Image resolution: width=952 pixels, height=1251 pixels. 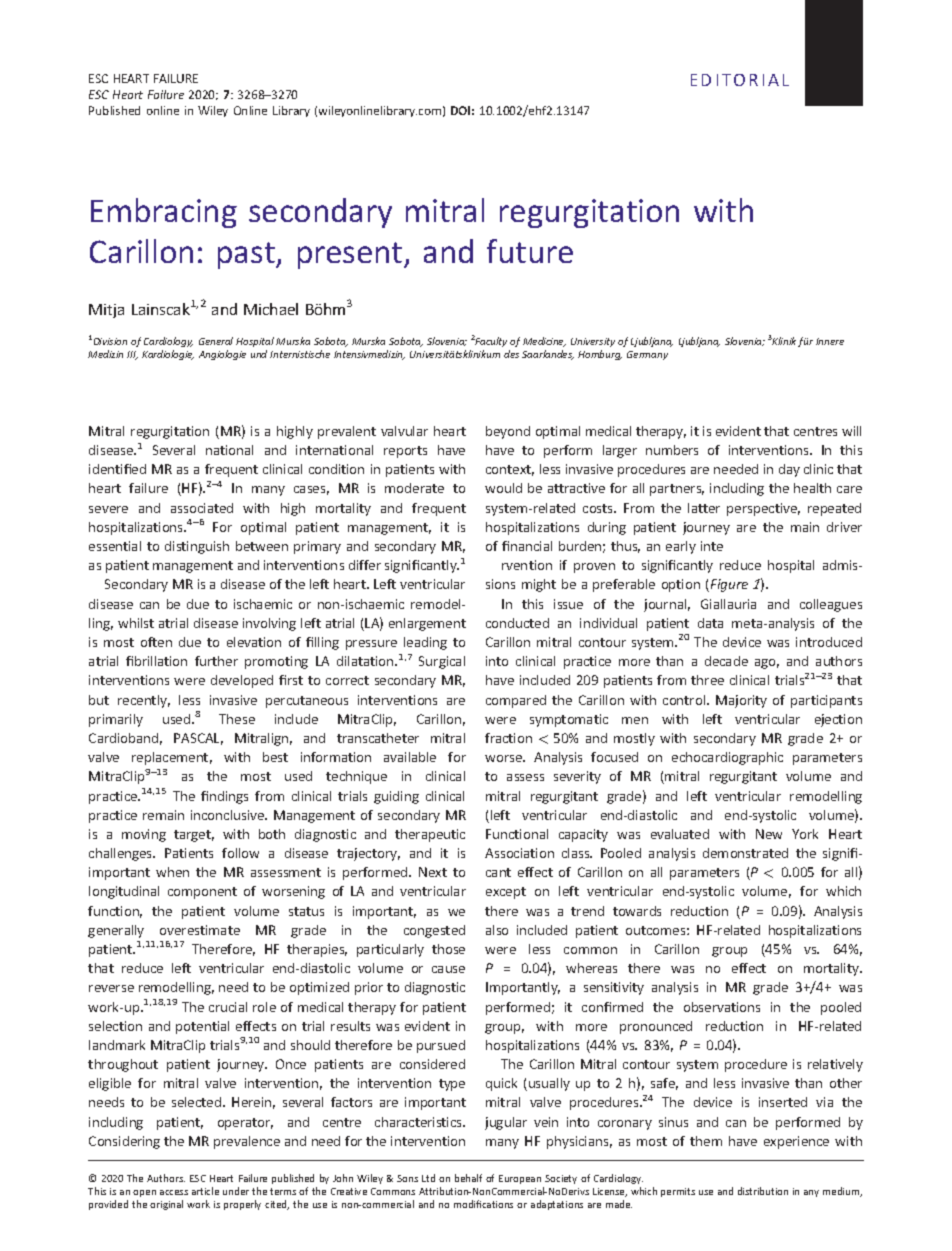 What do you see at coordinates (740, 80) in the image?
I see `EDITORIAL` at bounding box center [740, 80].
